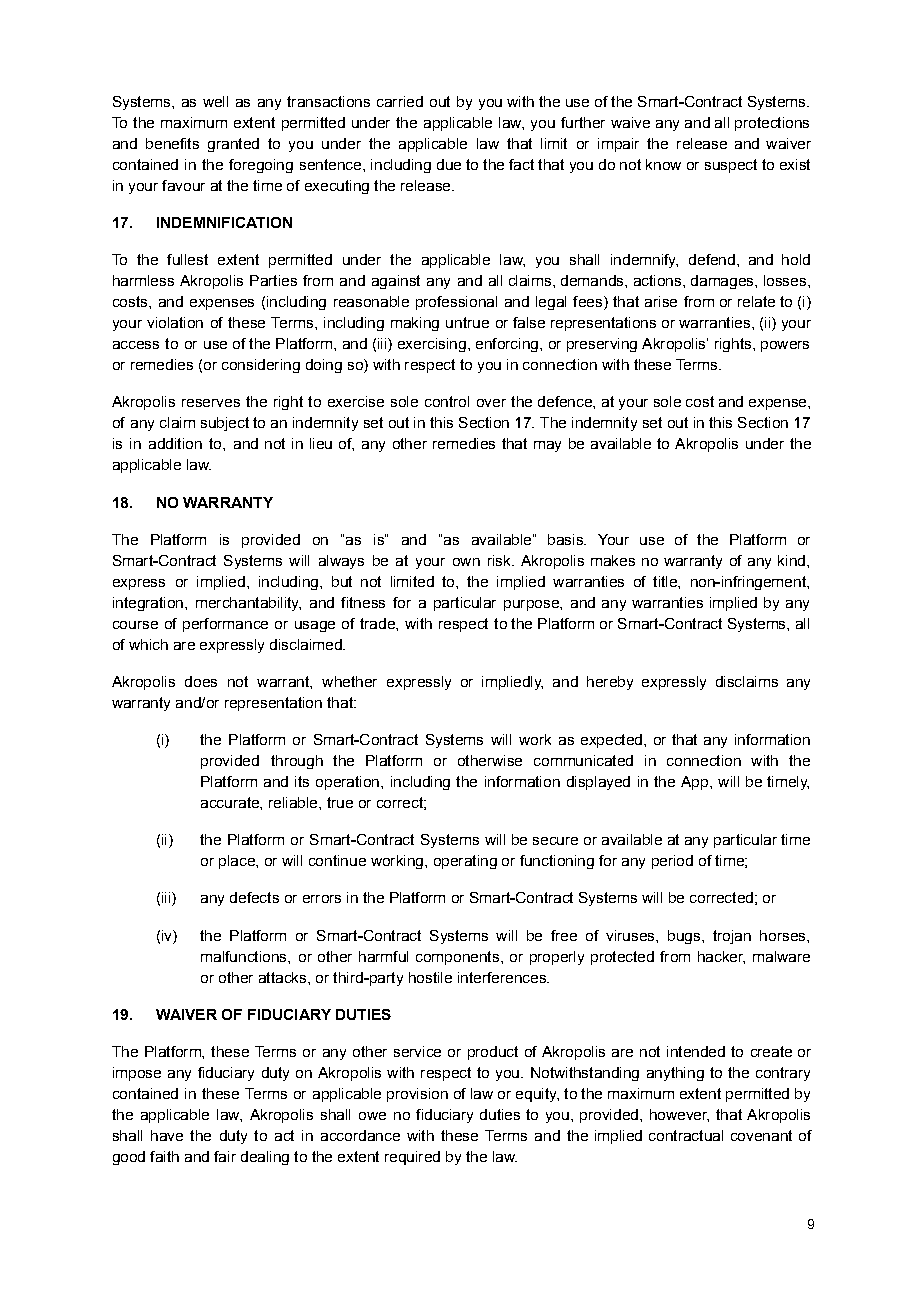  I want to click on own, so click(466, 562).
